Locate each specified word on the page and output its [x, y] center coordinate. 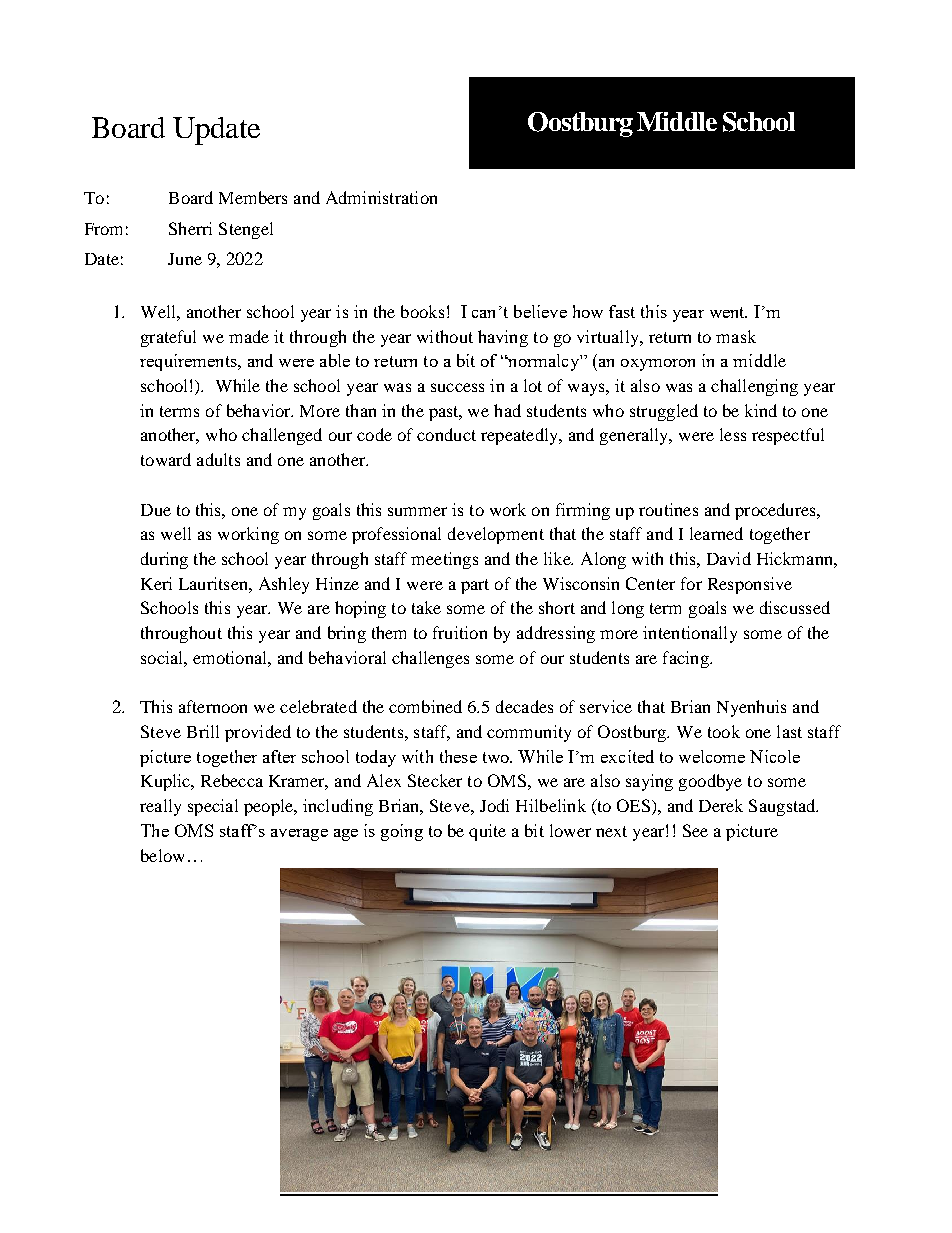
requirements [189, 362]
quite [487, 832]
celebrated [318, 706]
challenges [430, 659]
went [728, 312]
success [457, 387]
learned [716, 533]
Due [156, 510]
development [496, 535]
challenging [754, 387]
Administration [381, 197]
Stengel [246, 230]
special [213, 807]
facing [687, 659]
